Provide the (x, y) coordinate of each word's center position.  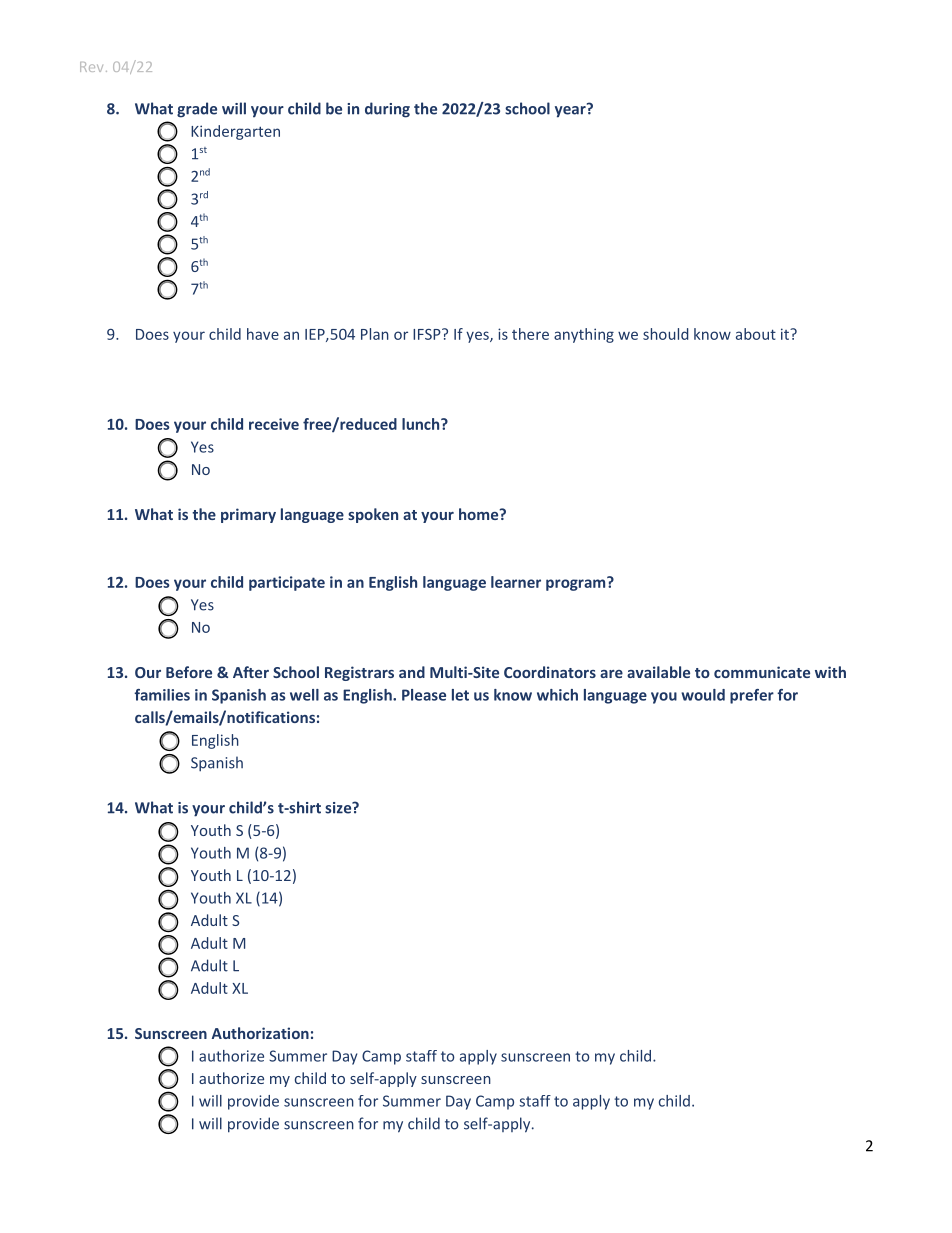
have (263, 334)
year (571, 110)
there (530, 334)
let (460, 695)
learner (516, 582)
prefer (752, 696)
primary (248, 515)
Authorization (260, 1033)
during (387, 110)
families (162, 695)
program (577, 584)
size (339, 808)
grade (197, 110)
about (756, 334)
